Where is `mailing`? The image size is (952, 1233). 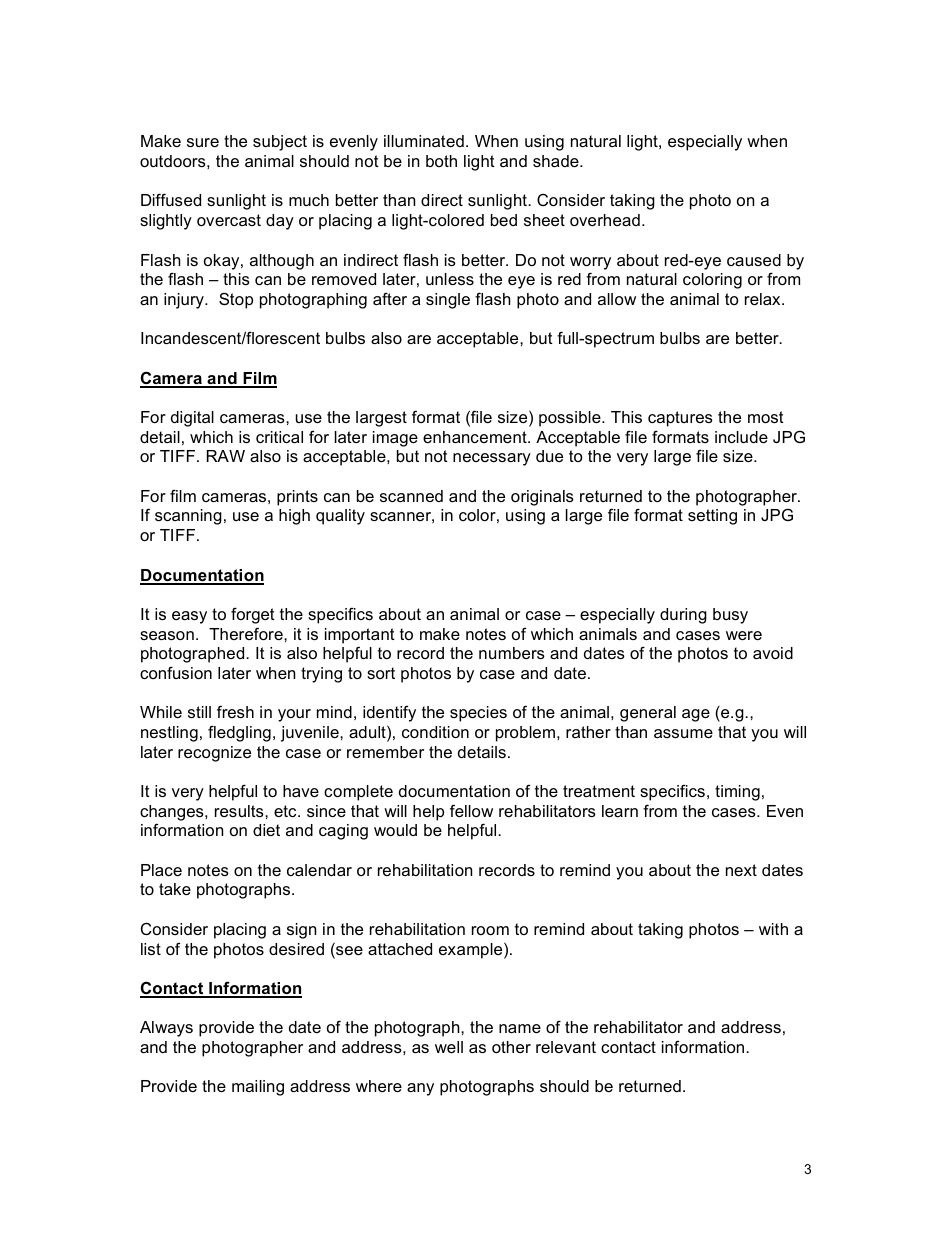
mailing is located at coordinates (258, 1088).
